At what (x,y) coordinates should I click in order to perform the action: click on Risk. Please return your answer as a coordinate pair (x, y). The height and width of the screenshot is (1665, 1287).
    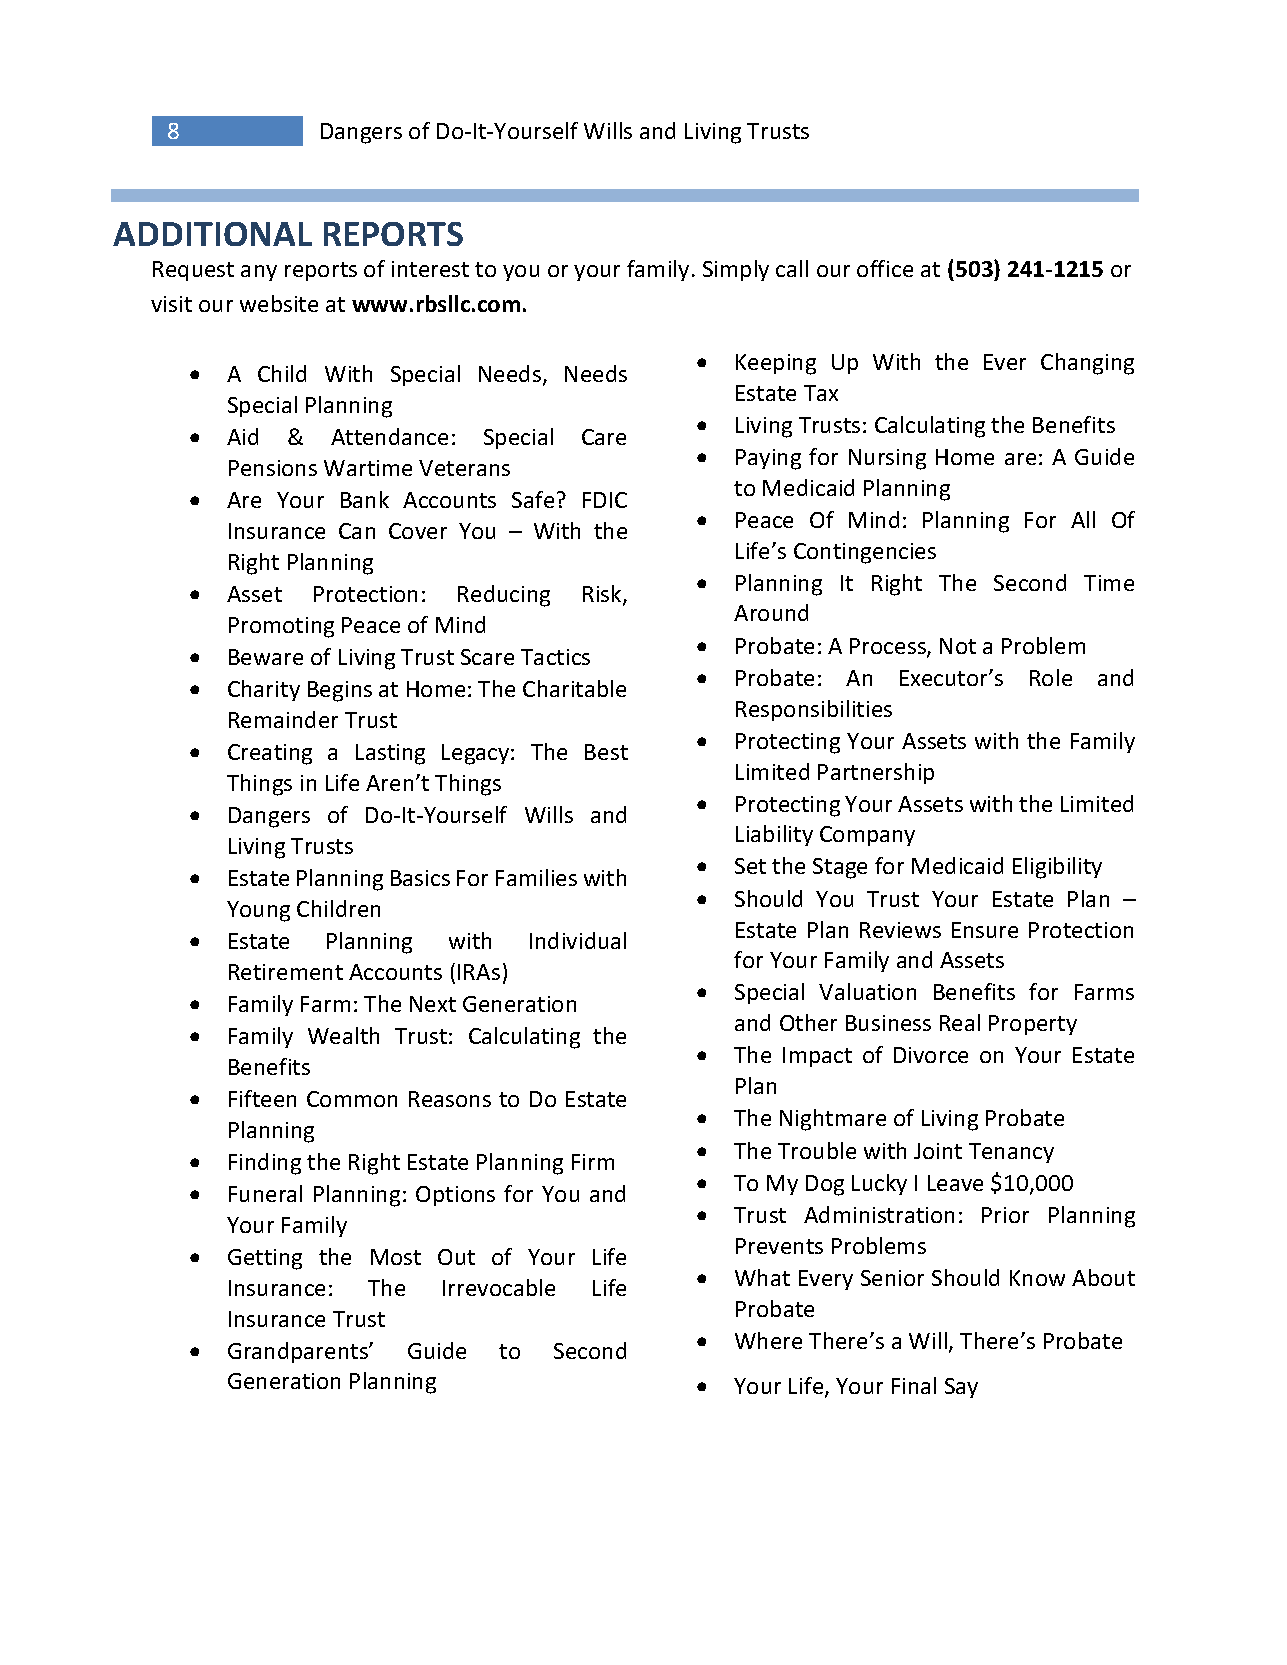
    Looking at the image, I should click on (603, 595).
